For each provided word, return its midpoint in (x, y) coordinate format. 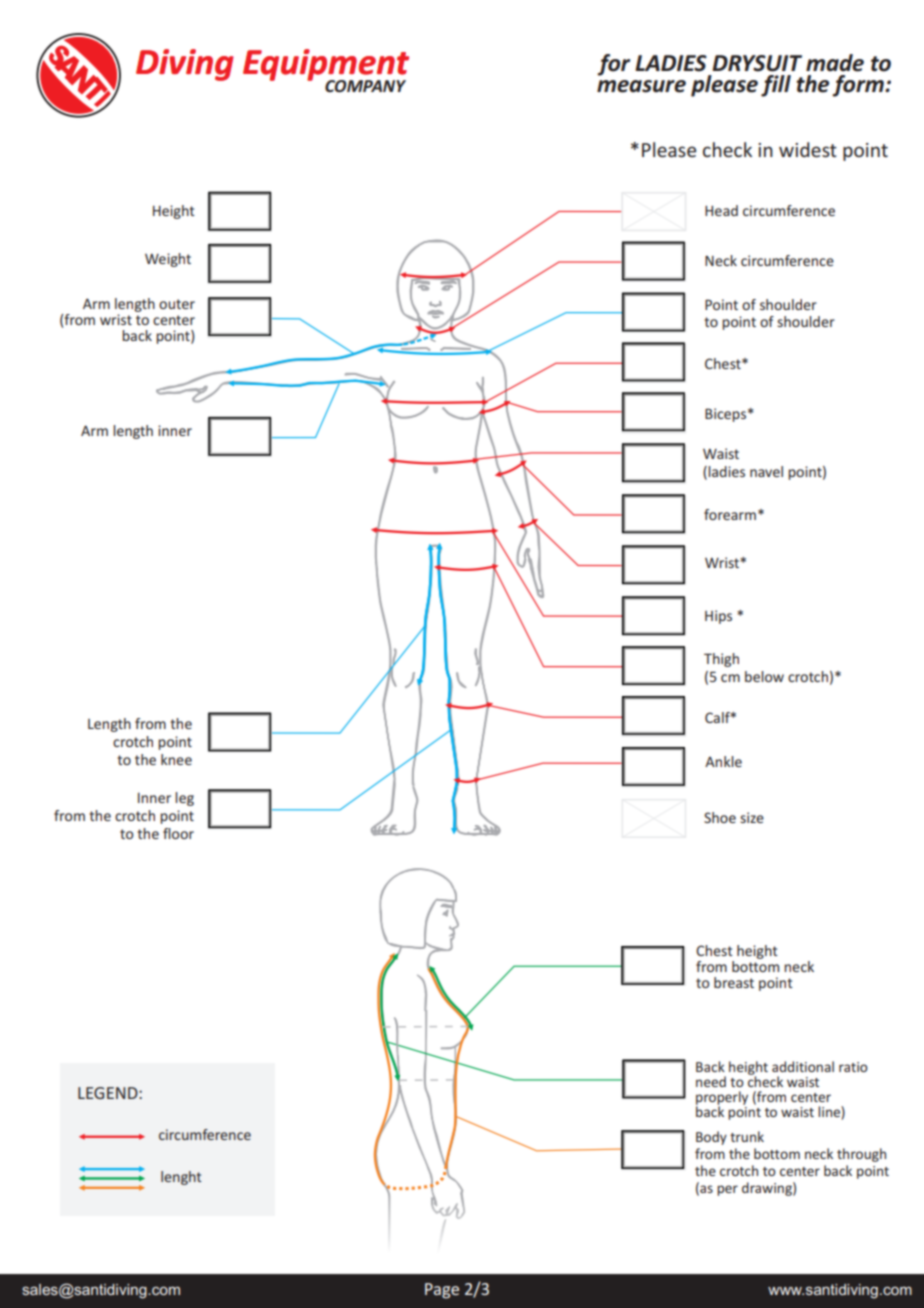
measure (641, 86)
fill (776, 86)
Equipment (326, 66)
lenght (181, 1178)
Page (442, 1291)
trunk (747, 1136)
